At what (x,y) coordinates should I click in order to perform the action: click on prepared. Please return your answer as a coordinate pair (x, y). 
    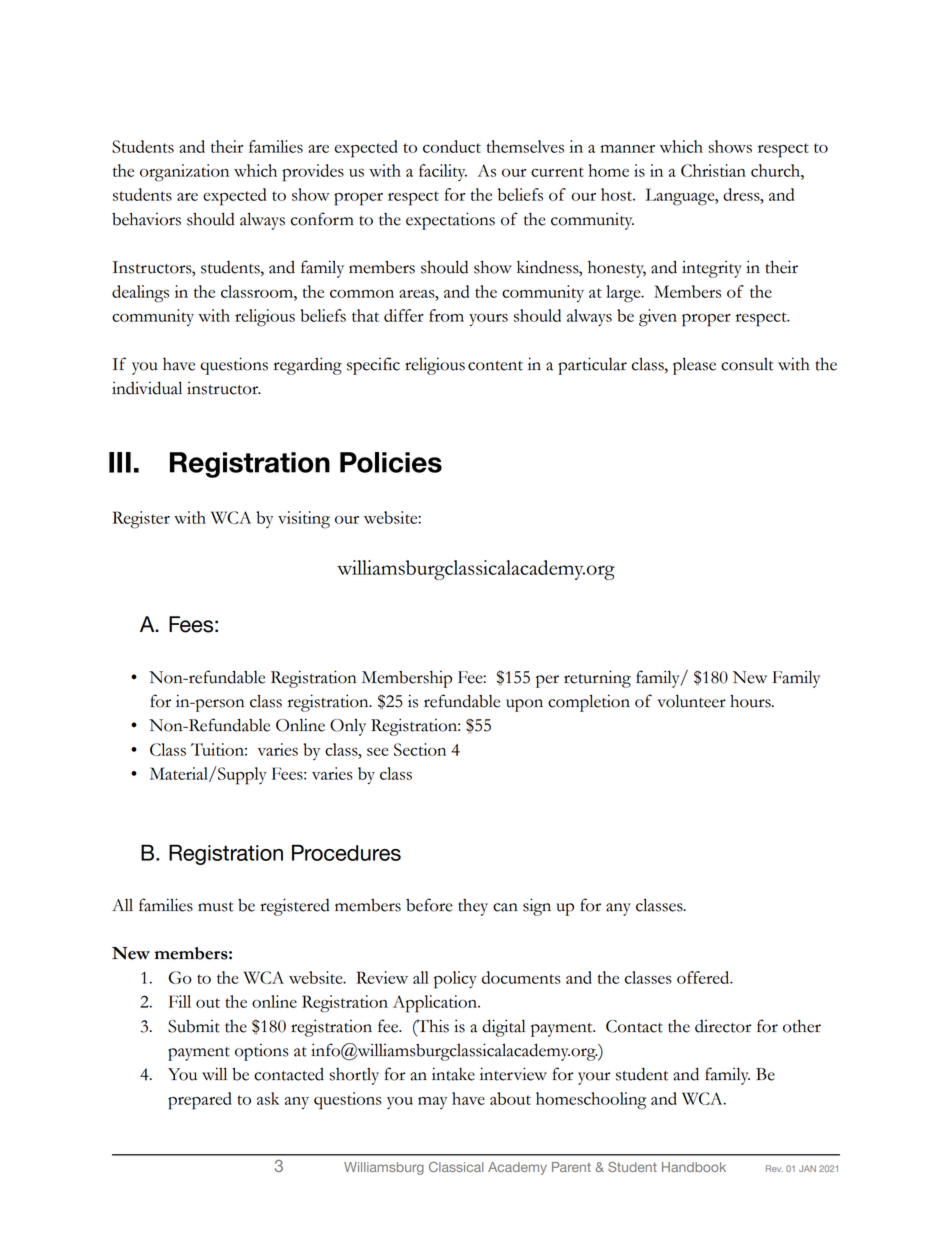
    Looking at the image, I should click on (200, 1101).
